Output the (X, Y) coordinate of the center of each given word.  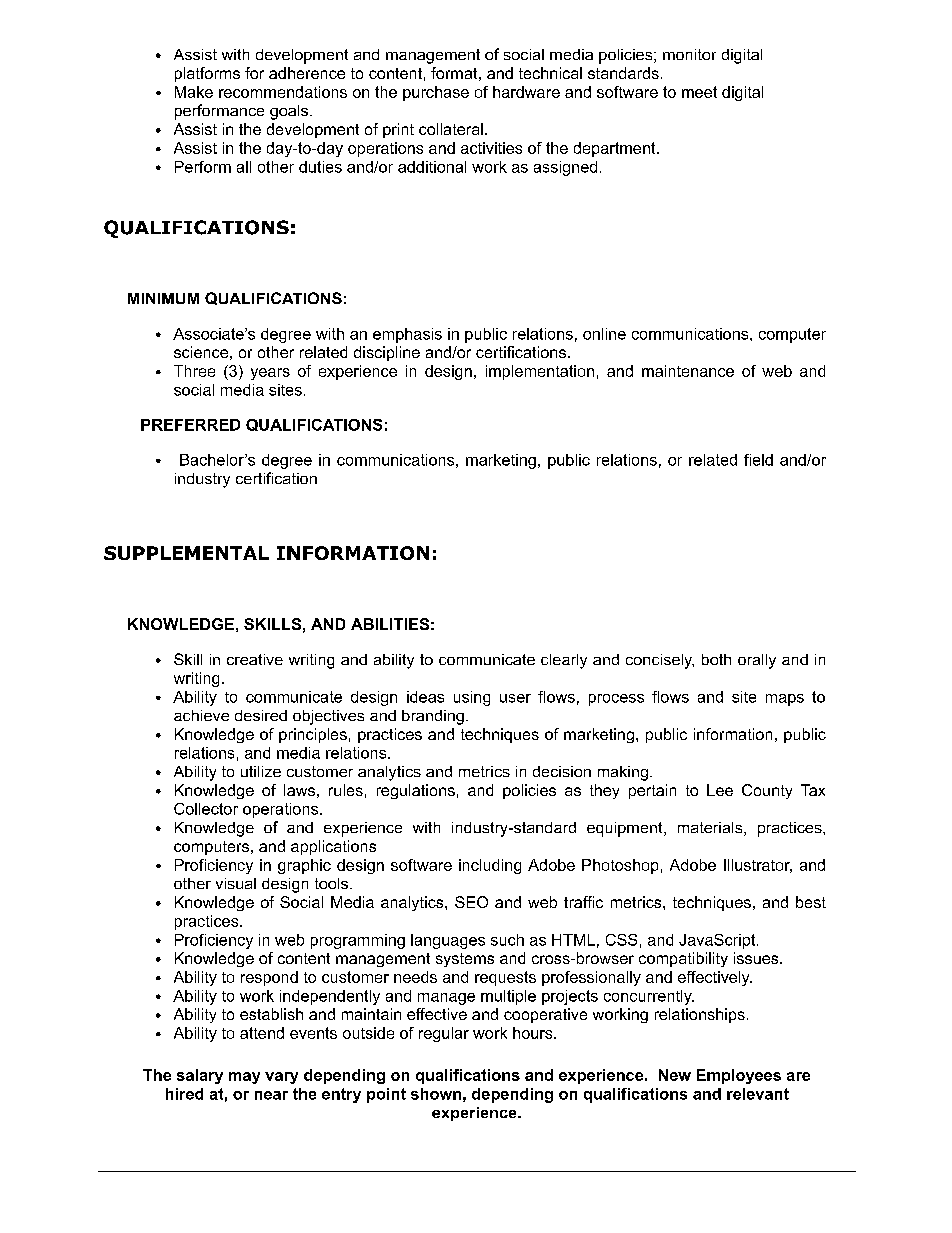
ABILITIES (390, 624)
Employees (739, 1076)
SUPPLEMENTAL (186, 553)
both (716, 659)
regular (444, 1034)
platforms (207, 74)
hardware (526, 92)
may (244, 1078)
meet (699, 92)
